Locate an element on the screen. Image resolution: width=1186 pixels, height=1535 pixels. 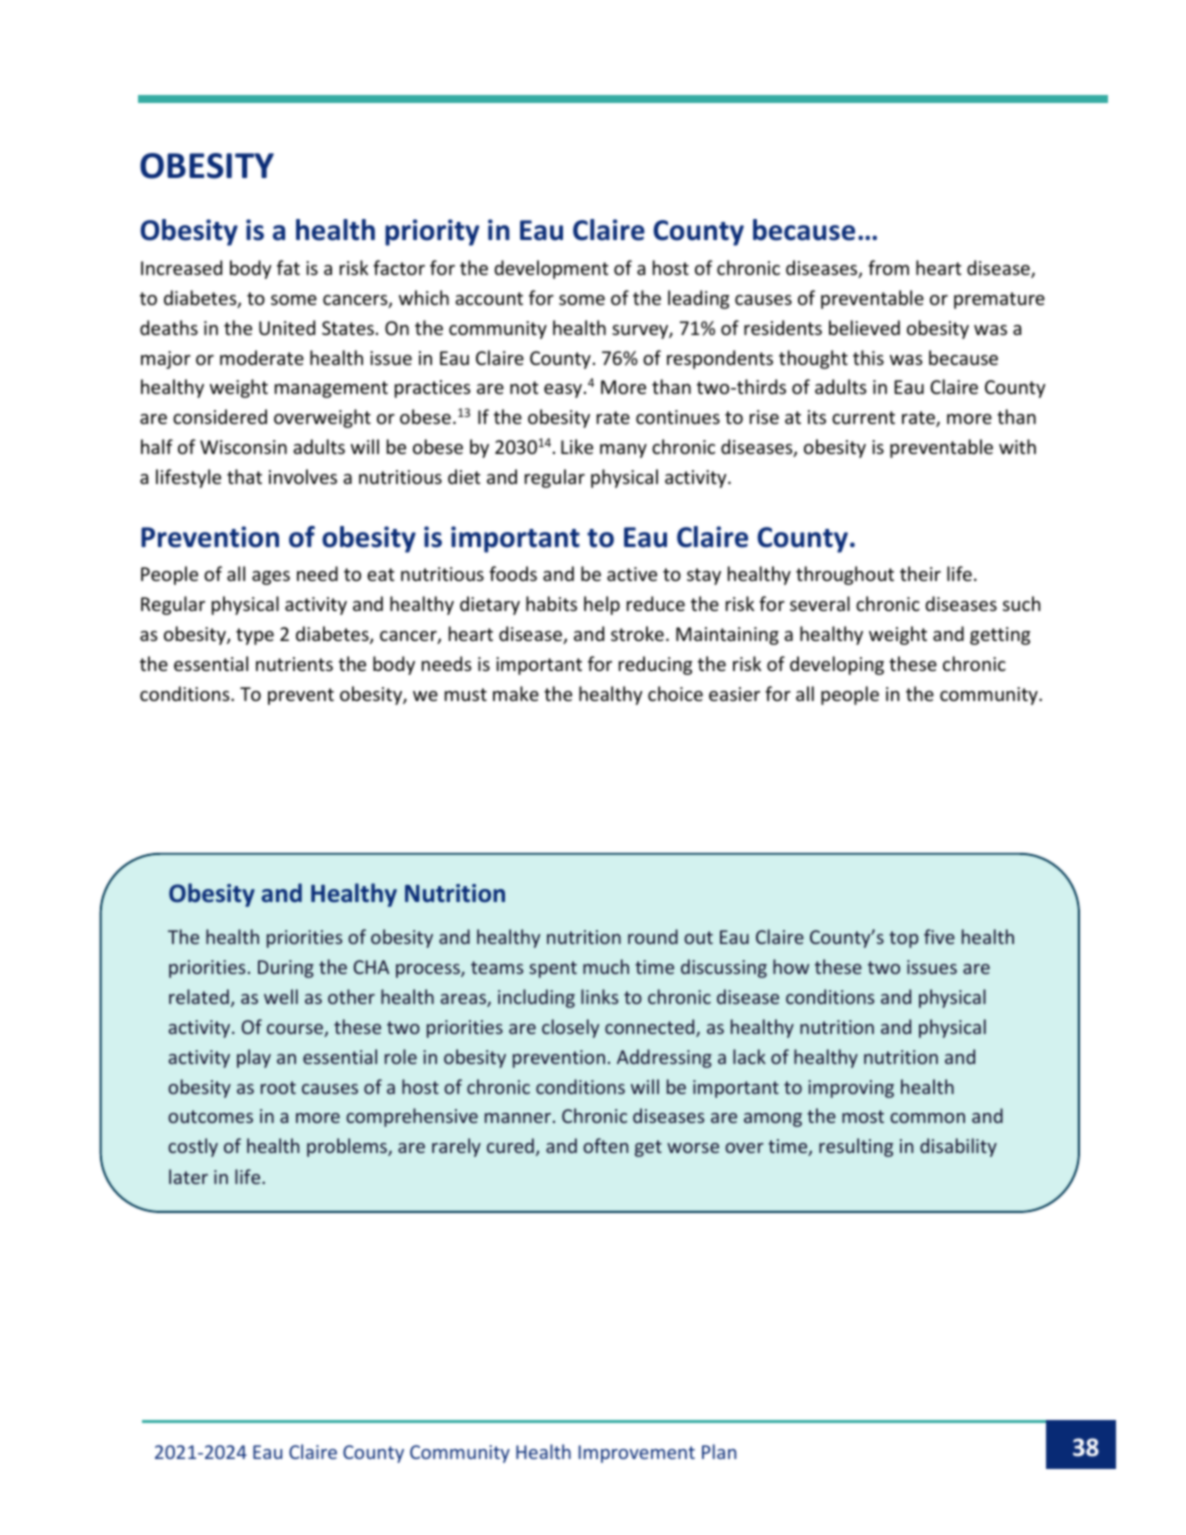
play is located at coordinates (254, 1058).
